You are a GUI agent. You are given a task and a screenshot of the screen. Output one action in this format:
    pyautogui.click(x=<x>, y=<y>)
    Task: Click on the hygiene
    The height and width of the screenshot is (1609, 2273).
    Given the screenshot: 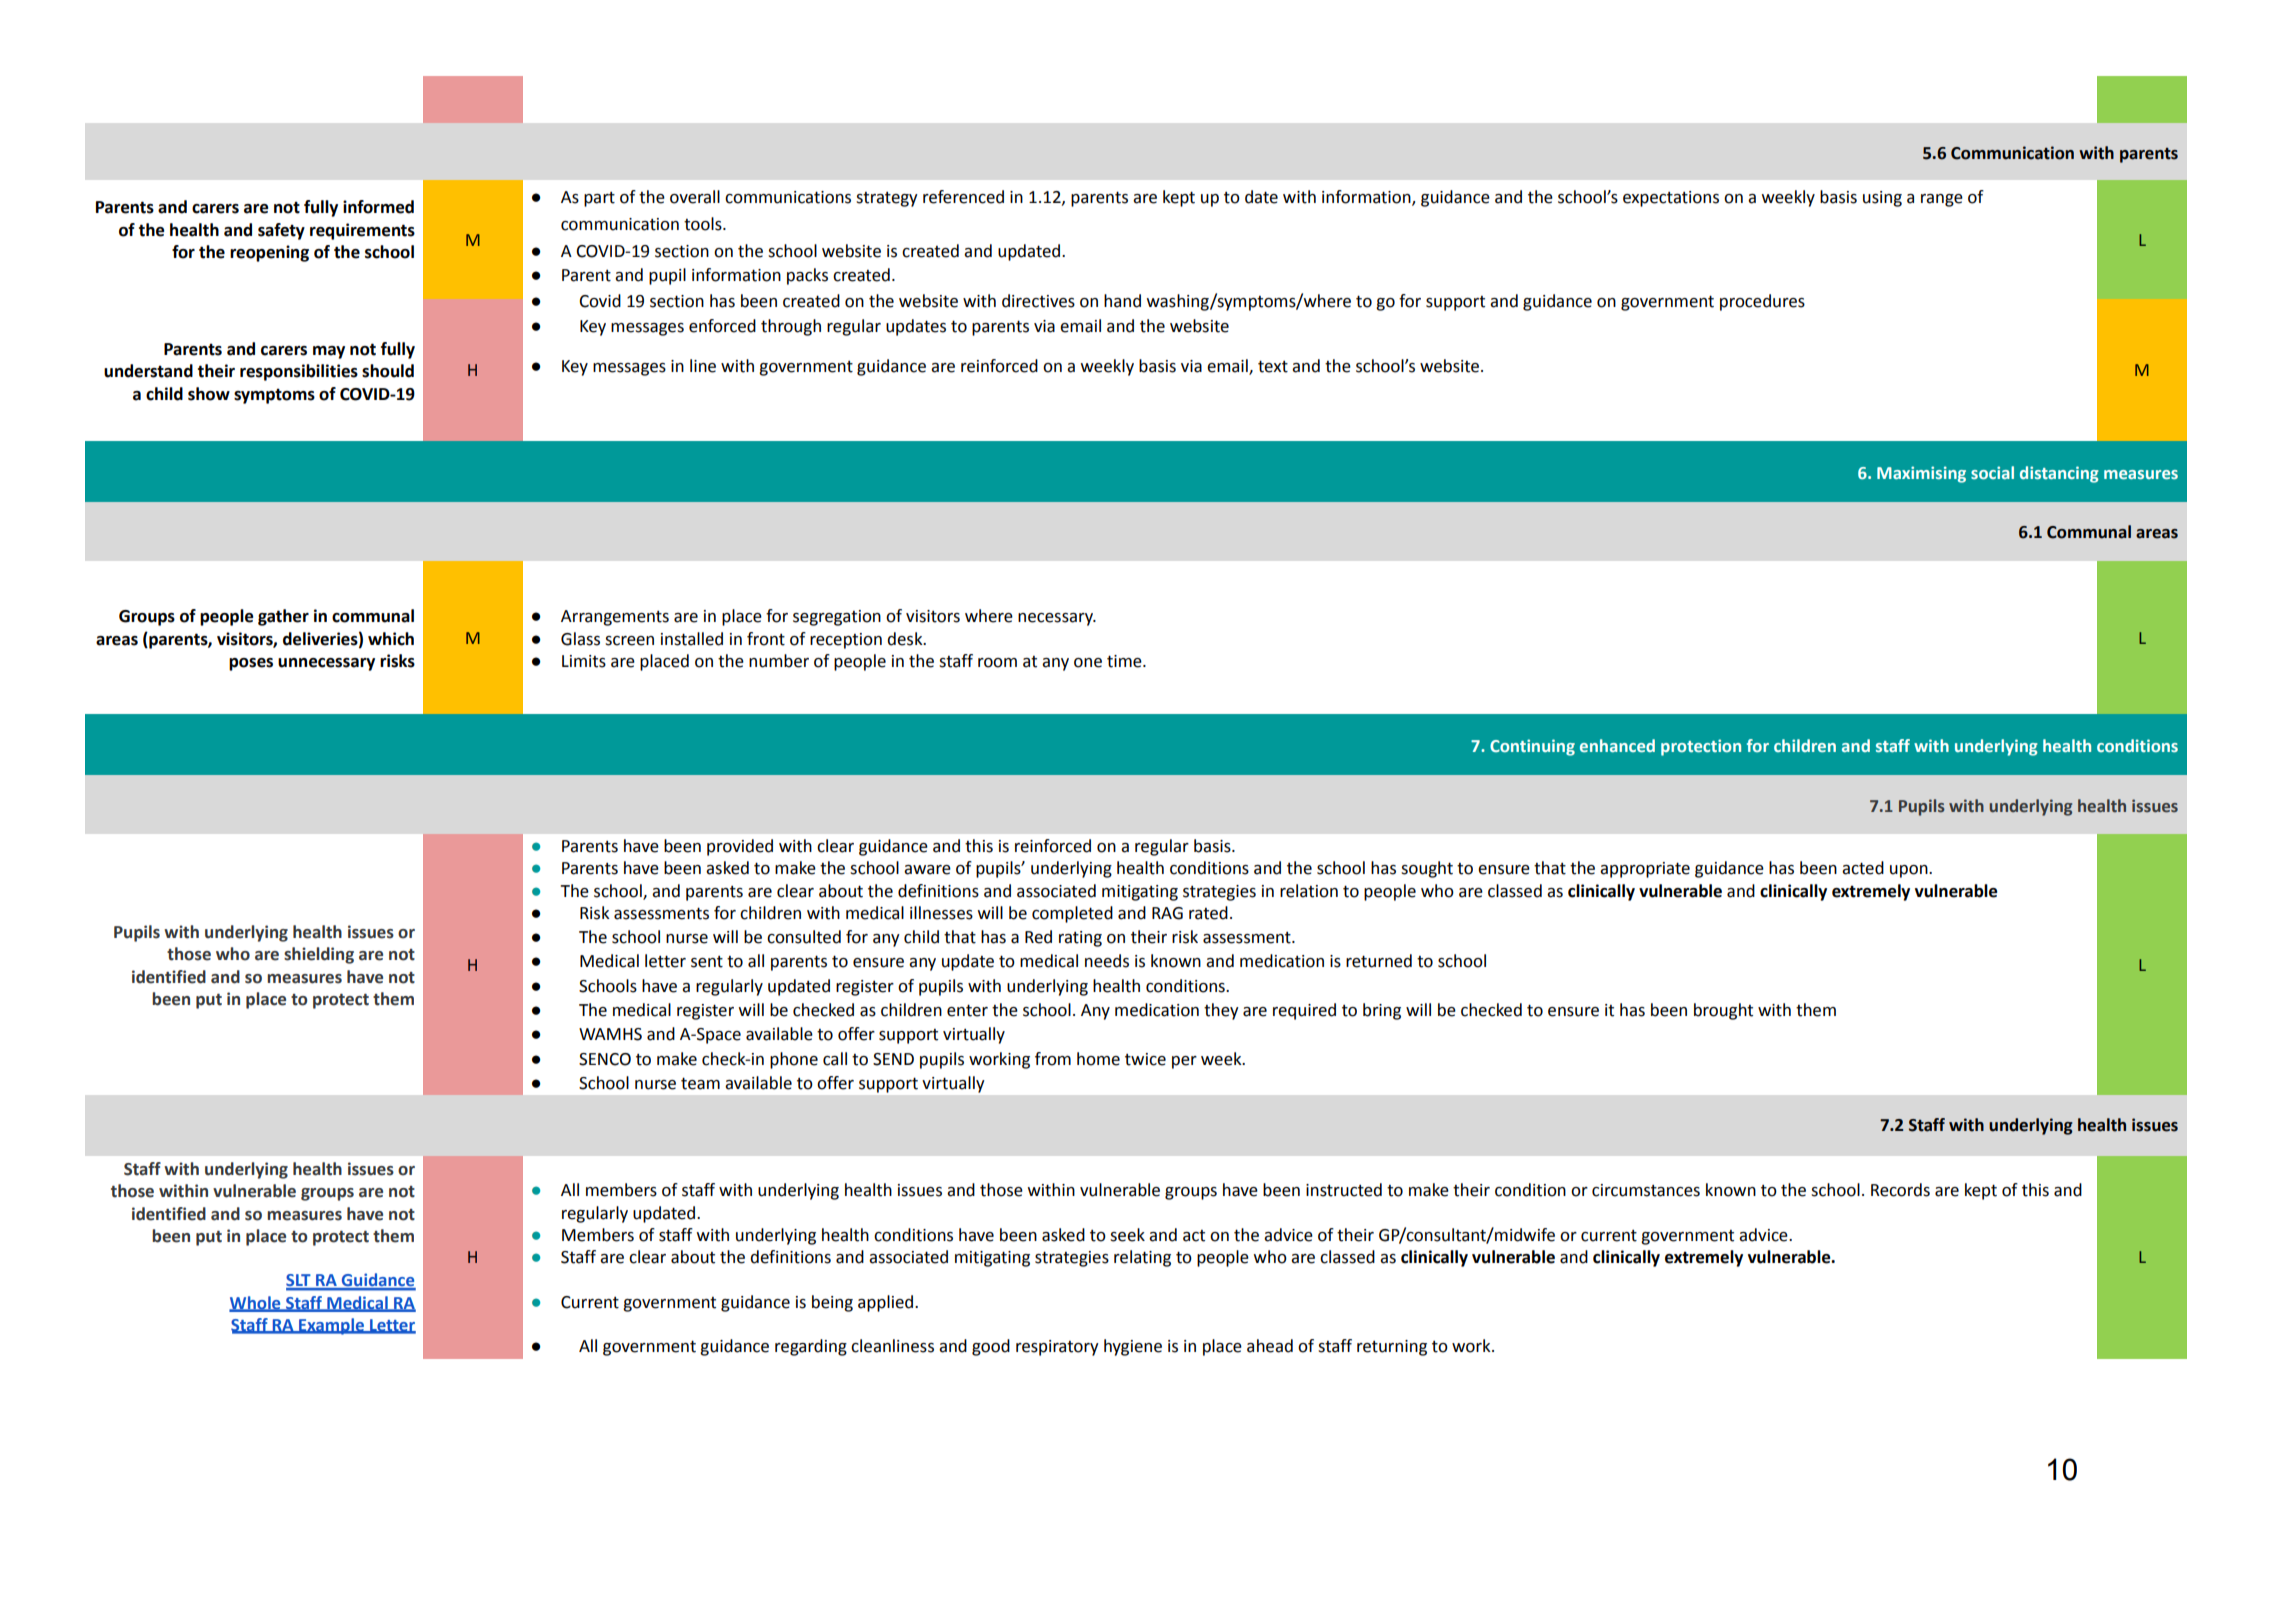 What is the action you would take?
    pyautogui.click(x=1133, y=1347)
